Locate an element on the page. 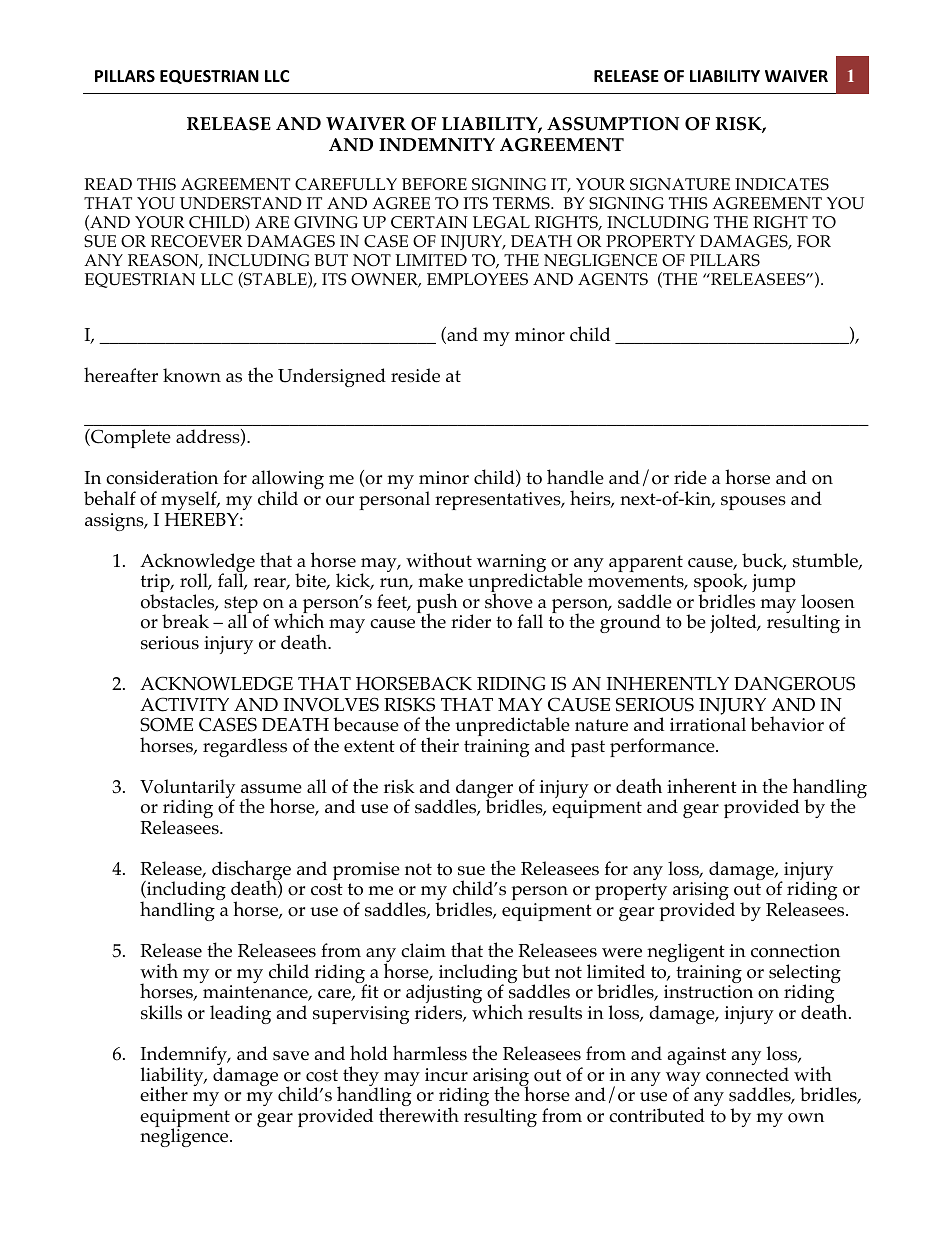 The image size is (952, 1233). INDEMNITY is located at coordinates (437, 144).
